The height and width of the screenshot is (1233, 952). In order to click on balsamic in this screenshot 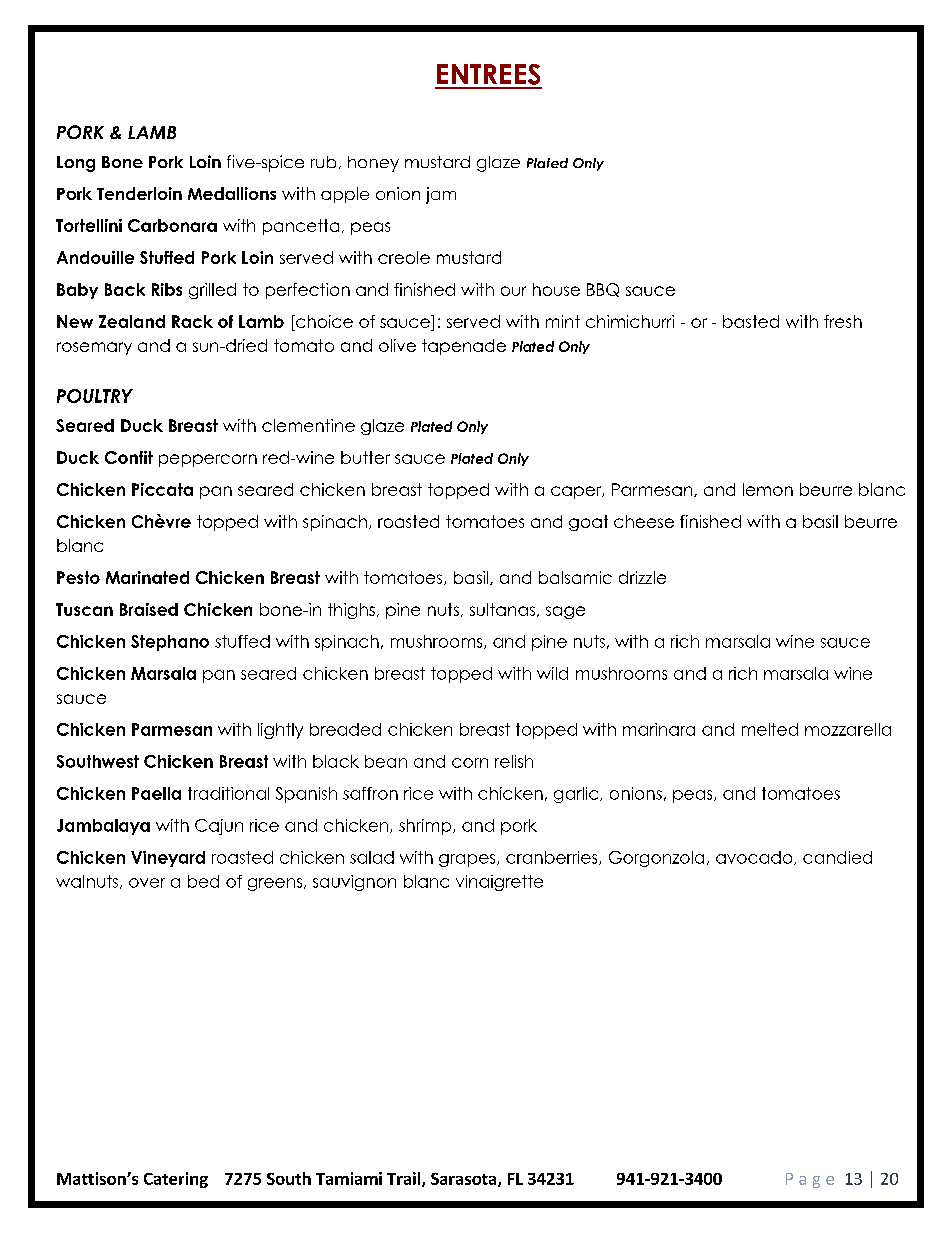, I will do `click(575, 577)`.
